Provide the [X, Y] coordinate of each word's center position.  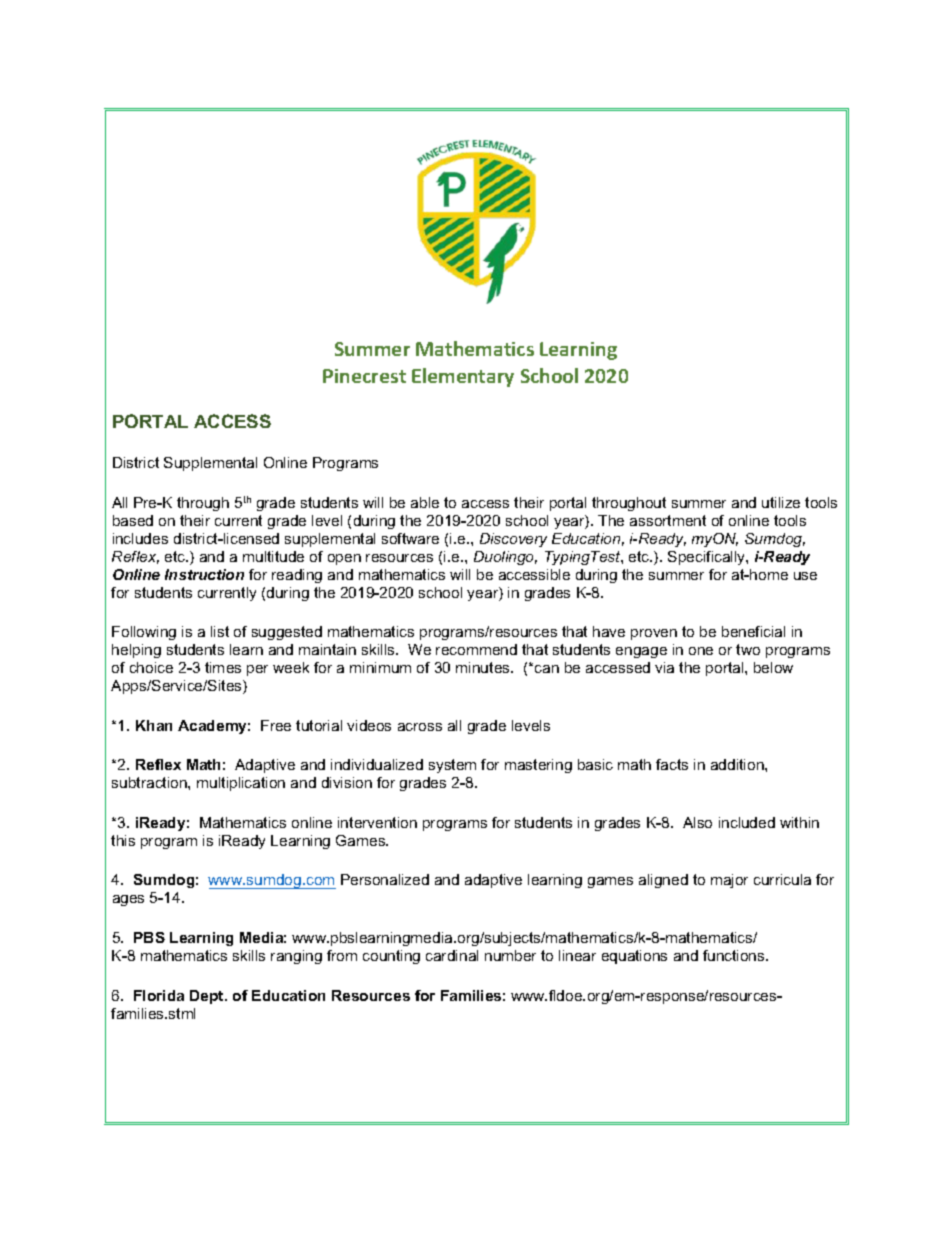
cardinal [452, 955]
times [223, 667]
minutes [484, 667]
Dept [208, 997]
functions [735, 955]
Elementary [463, 377]
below [773, 667]
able [425, 502]
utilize [781, 502]
